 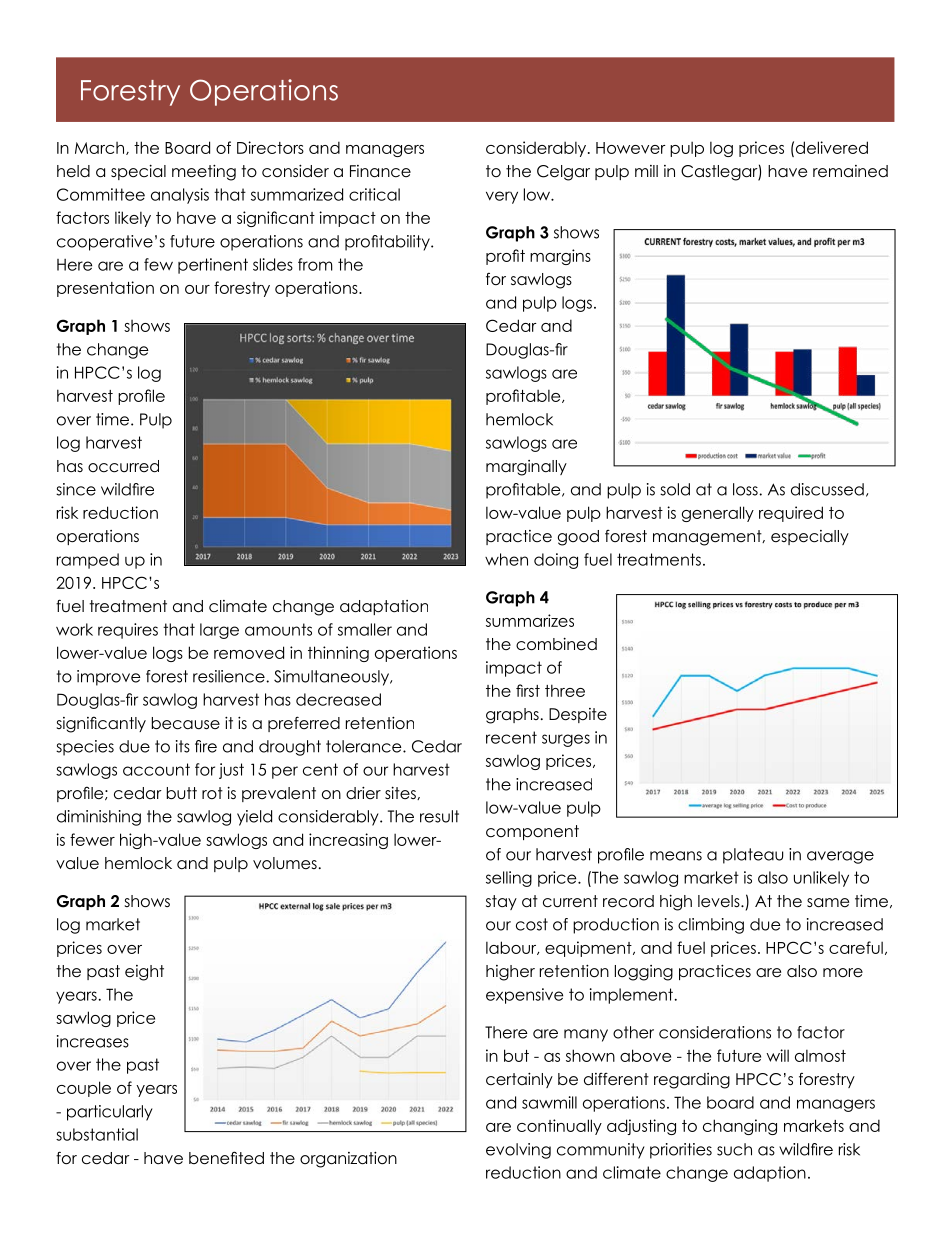 What do you see at coordinates (128, 631) in the document?
I see `requires` at bounding box center [128, 631].
